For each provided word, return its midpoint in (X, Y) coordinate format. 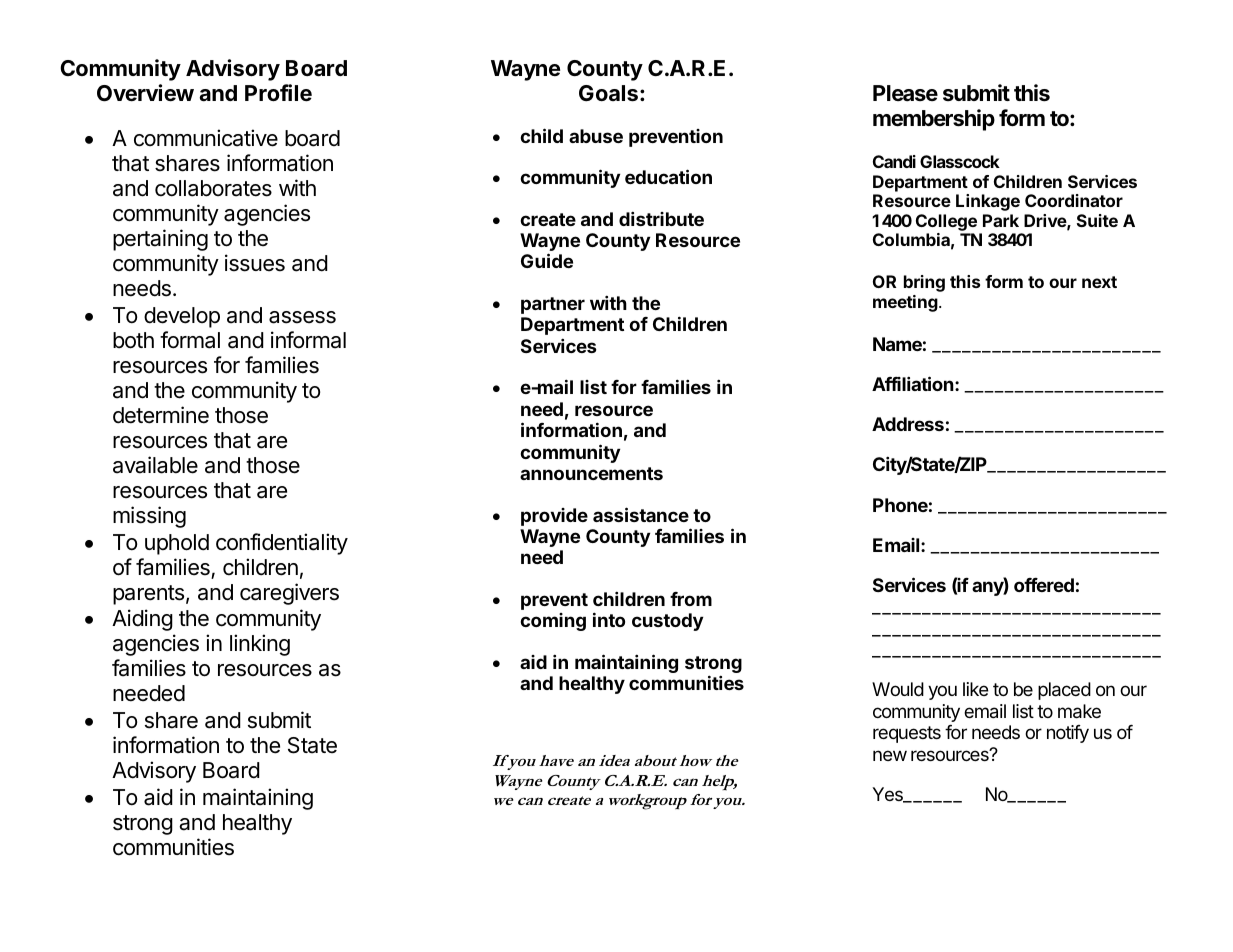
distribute (661, 218)
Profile (278, 93)
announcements (591, 473)
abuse (596, 136)
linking (260, 645)
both (133, 340)
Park (1001, 220)
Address (908, 424)
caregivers (289, 594)
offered (1044, 585)
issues (255, 263)
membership (934, 120)
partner (553, 305)
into (609, 619)
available (155, 465)
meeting (905, 303)
